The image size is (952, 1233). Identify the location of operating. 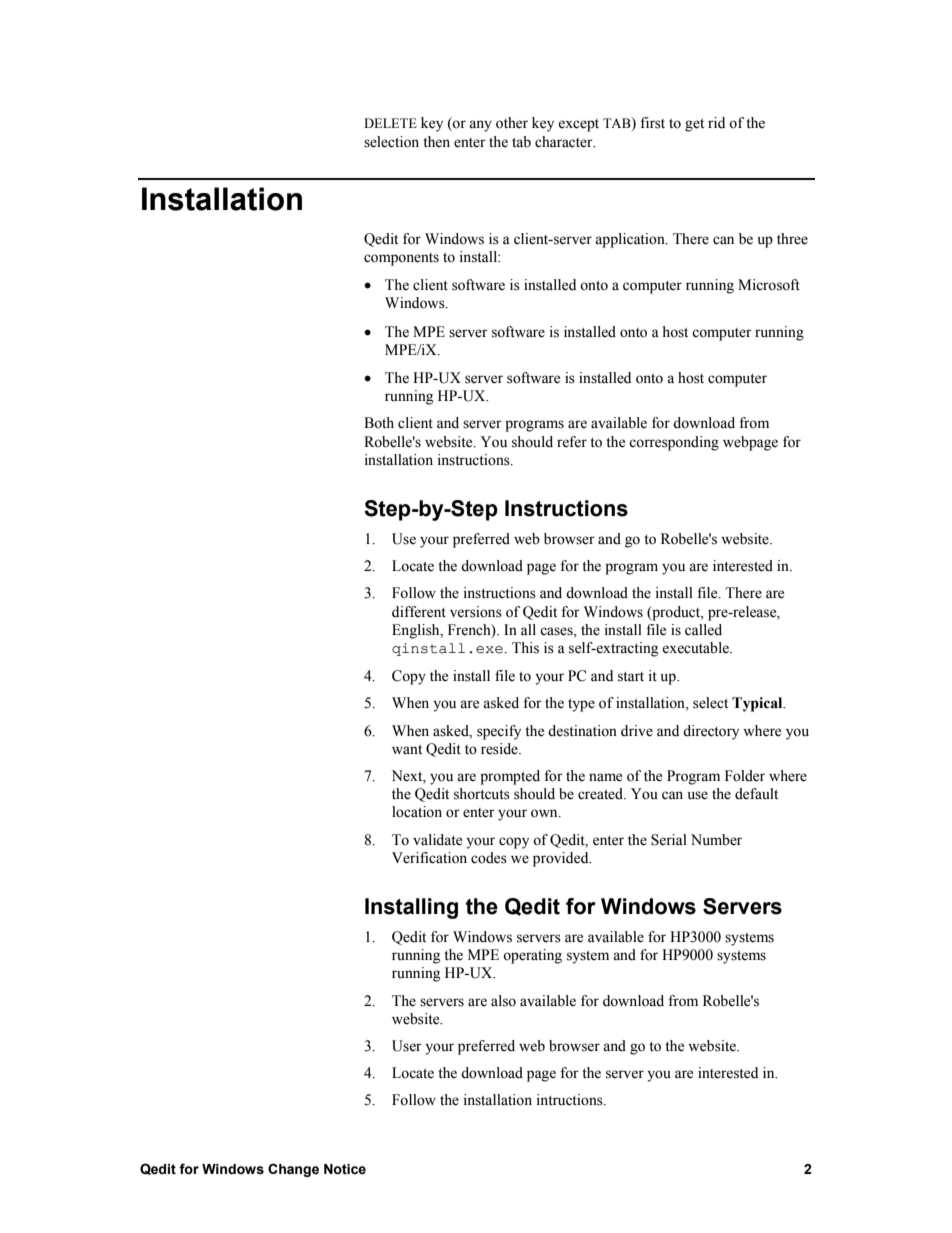
(532, 956).
